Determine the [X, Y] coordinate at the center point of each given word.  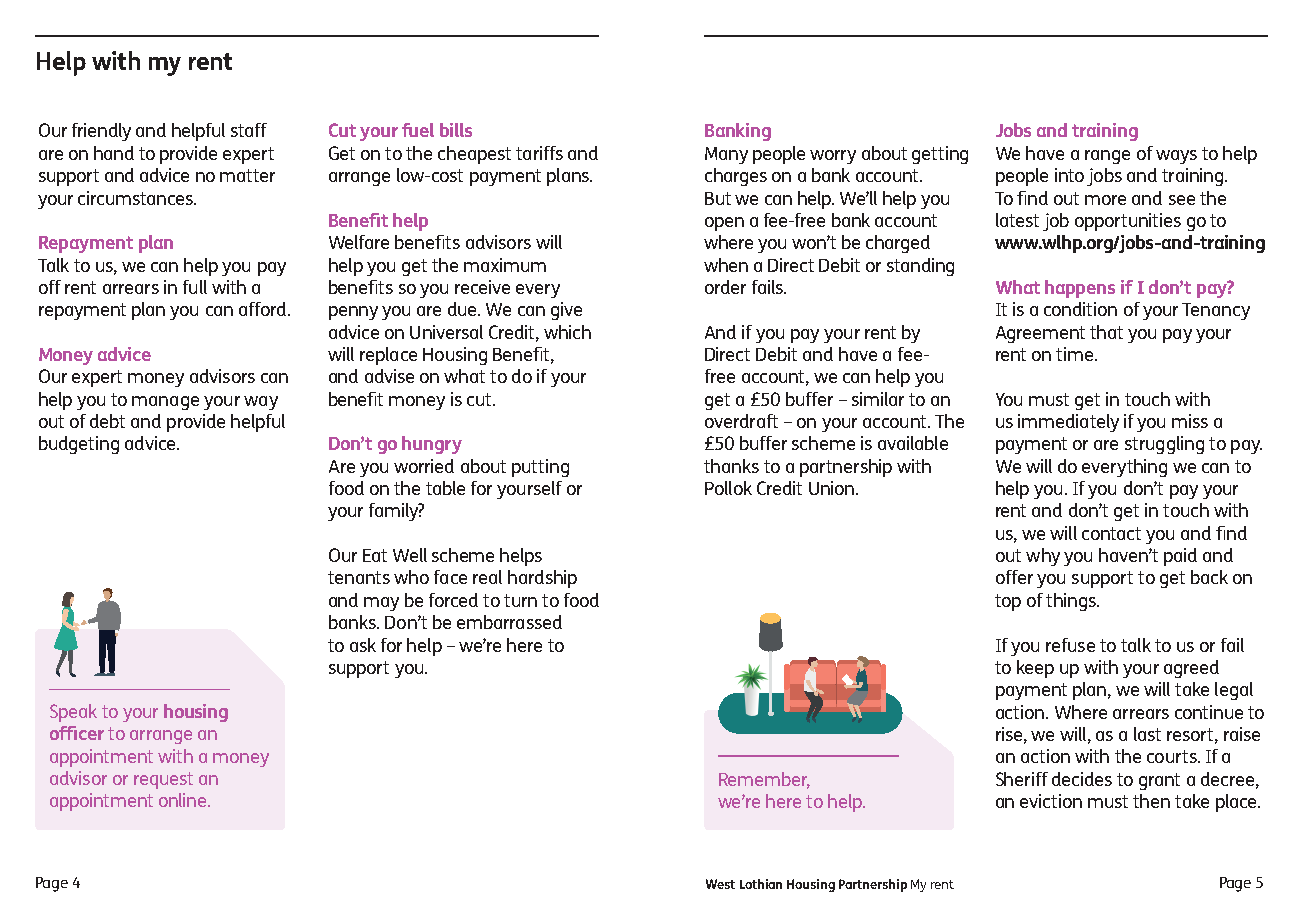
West [720, 884]
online [184, 800]
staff [249, 130]
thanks [731, 466]
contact [1111, 533]
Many [726, 155]
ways [1176, 157]
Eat [375, 555]
